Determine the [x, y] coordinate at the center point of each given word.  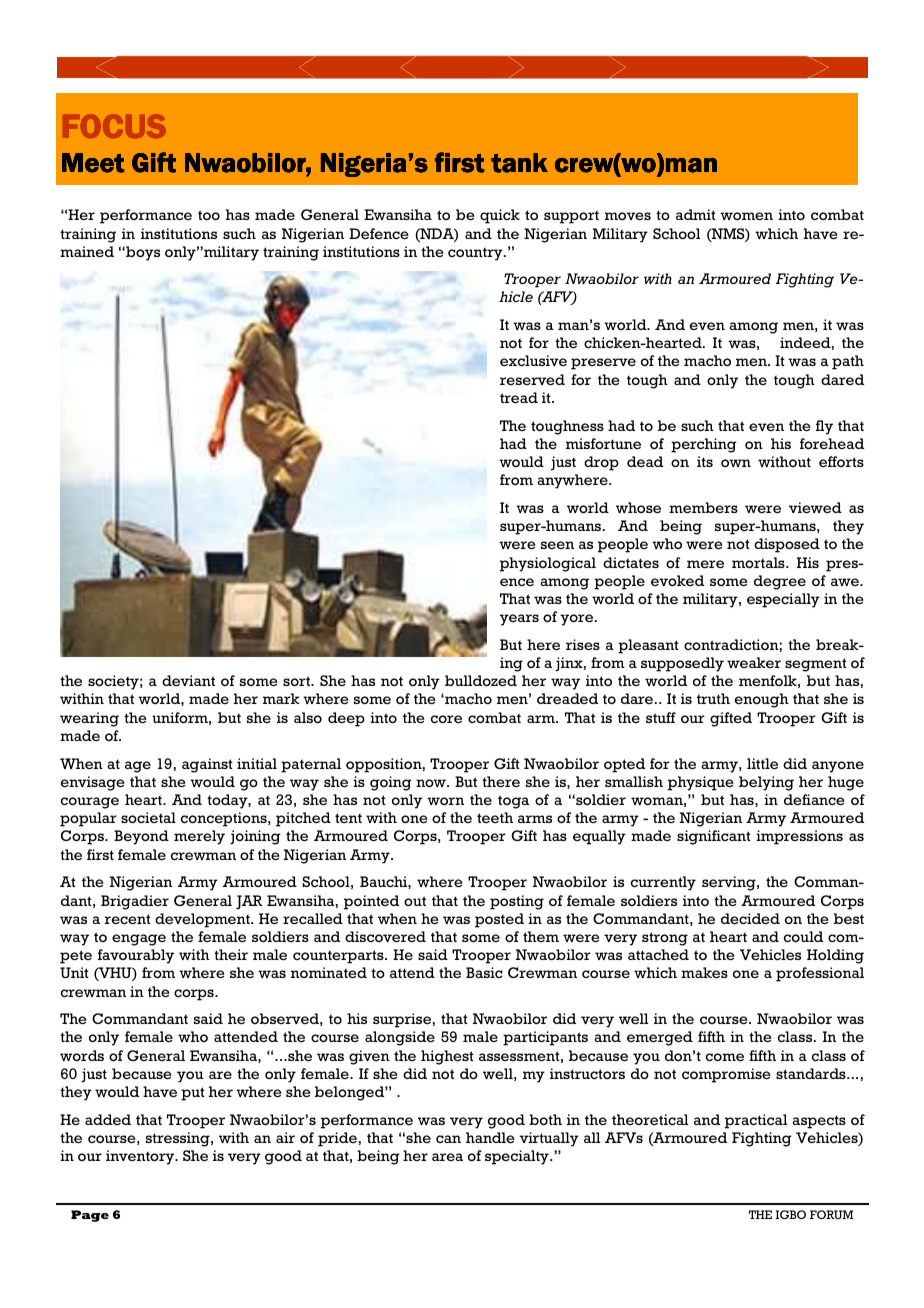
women [746, 216]
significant [714, 837]
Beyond [141, 837]
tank [519, 163]
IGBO [791, 1214]
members [703, 507]
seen [557, 545]
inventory [141, 1157]
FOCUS [114, 126]
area [447, 1157]
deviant [188, 680]
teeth [495, 817]
